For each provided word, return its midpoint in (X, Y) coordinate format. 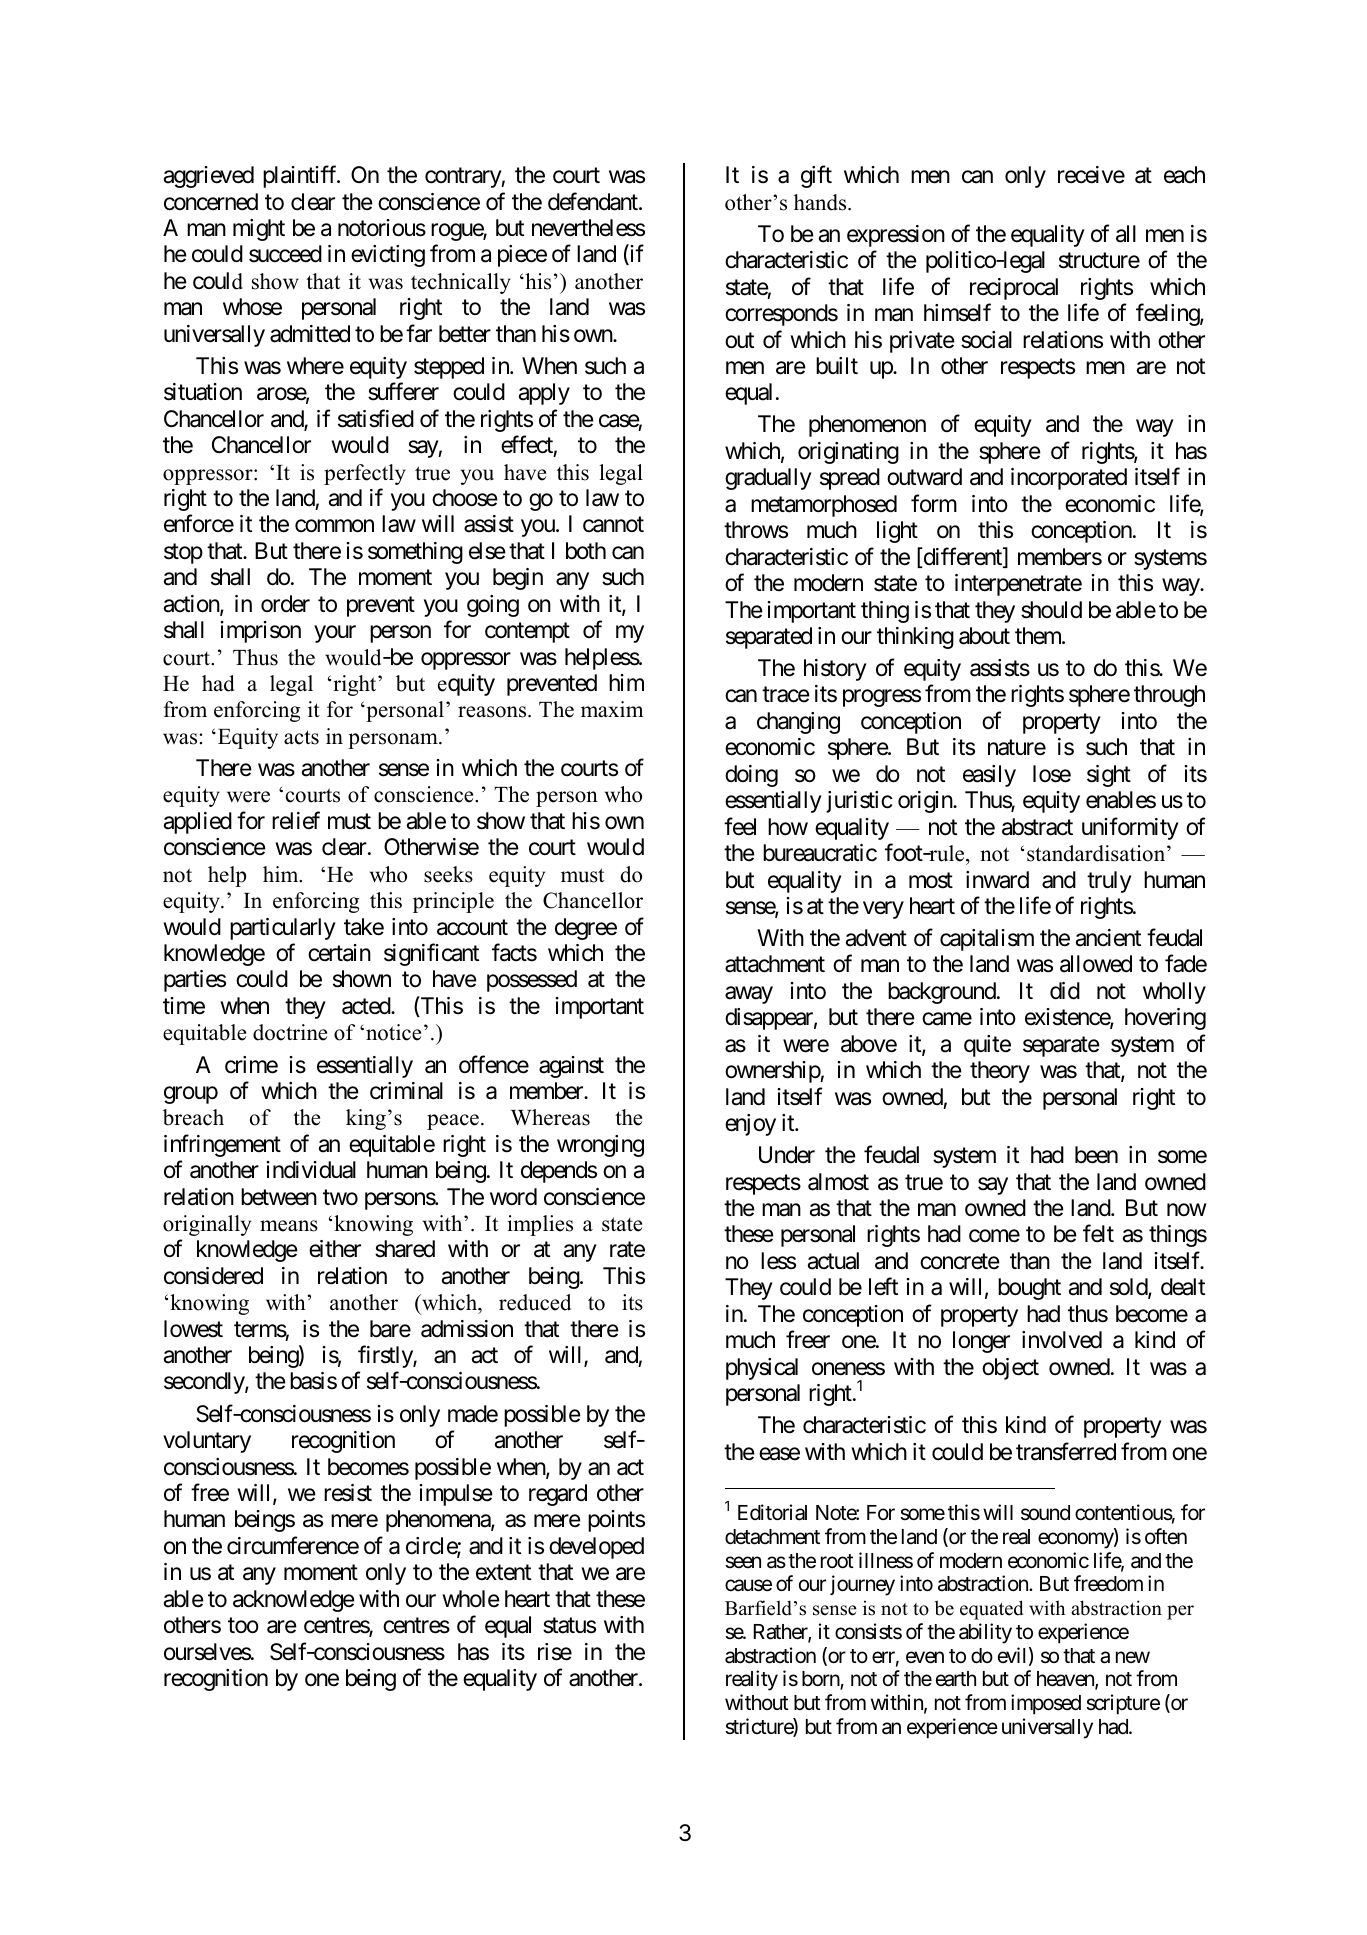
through (1169, 696)
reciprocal (1014, 289)
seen (743, 1562)
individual (311, 1170)
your (335, 634)
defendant (594, 201)
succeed (285, 254)
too (243, 1626)
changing (798, 723)
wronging (600, 1146)
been (1096, 1155)
